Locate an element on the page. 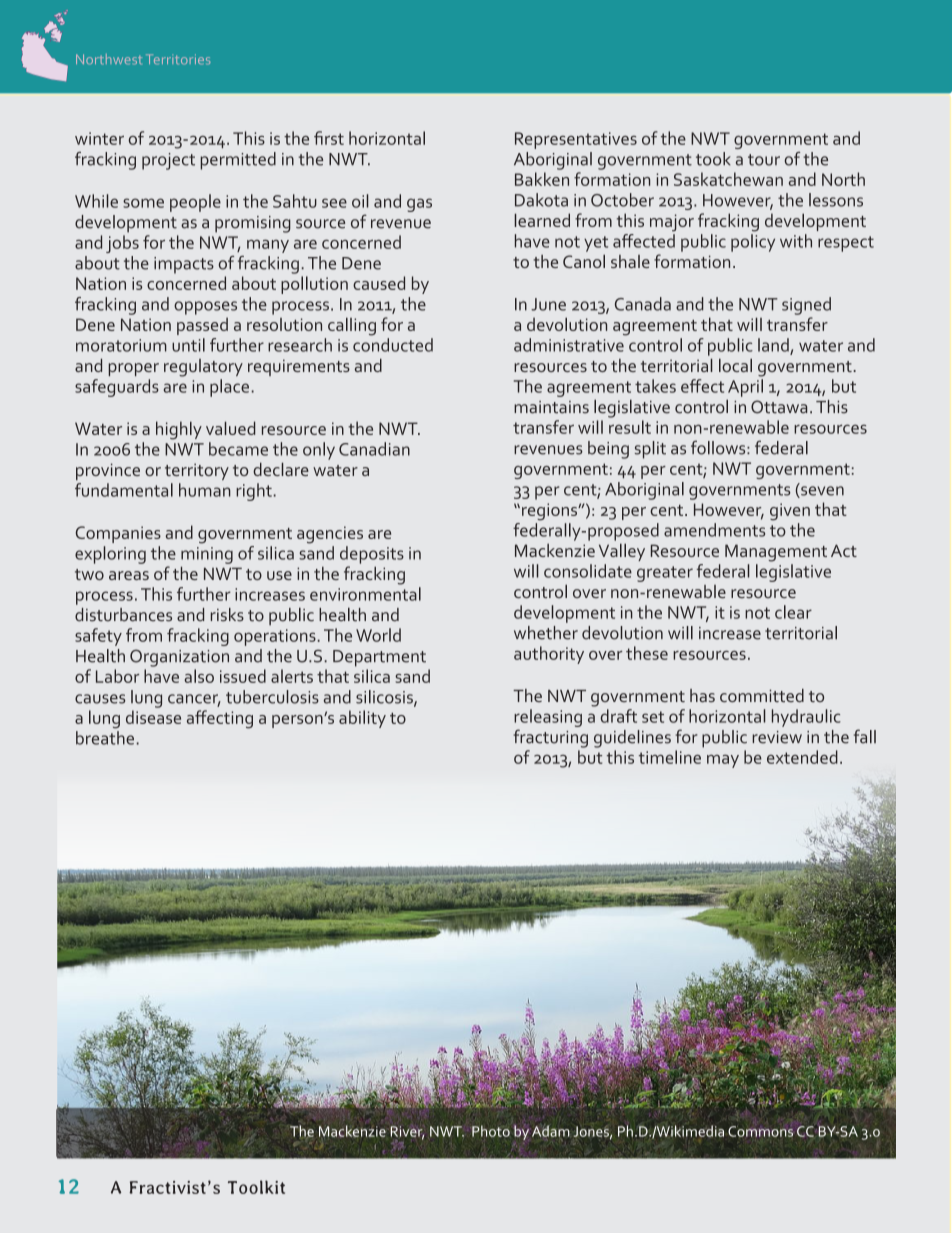  conducted is located at coordinates (393, 345).
